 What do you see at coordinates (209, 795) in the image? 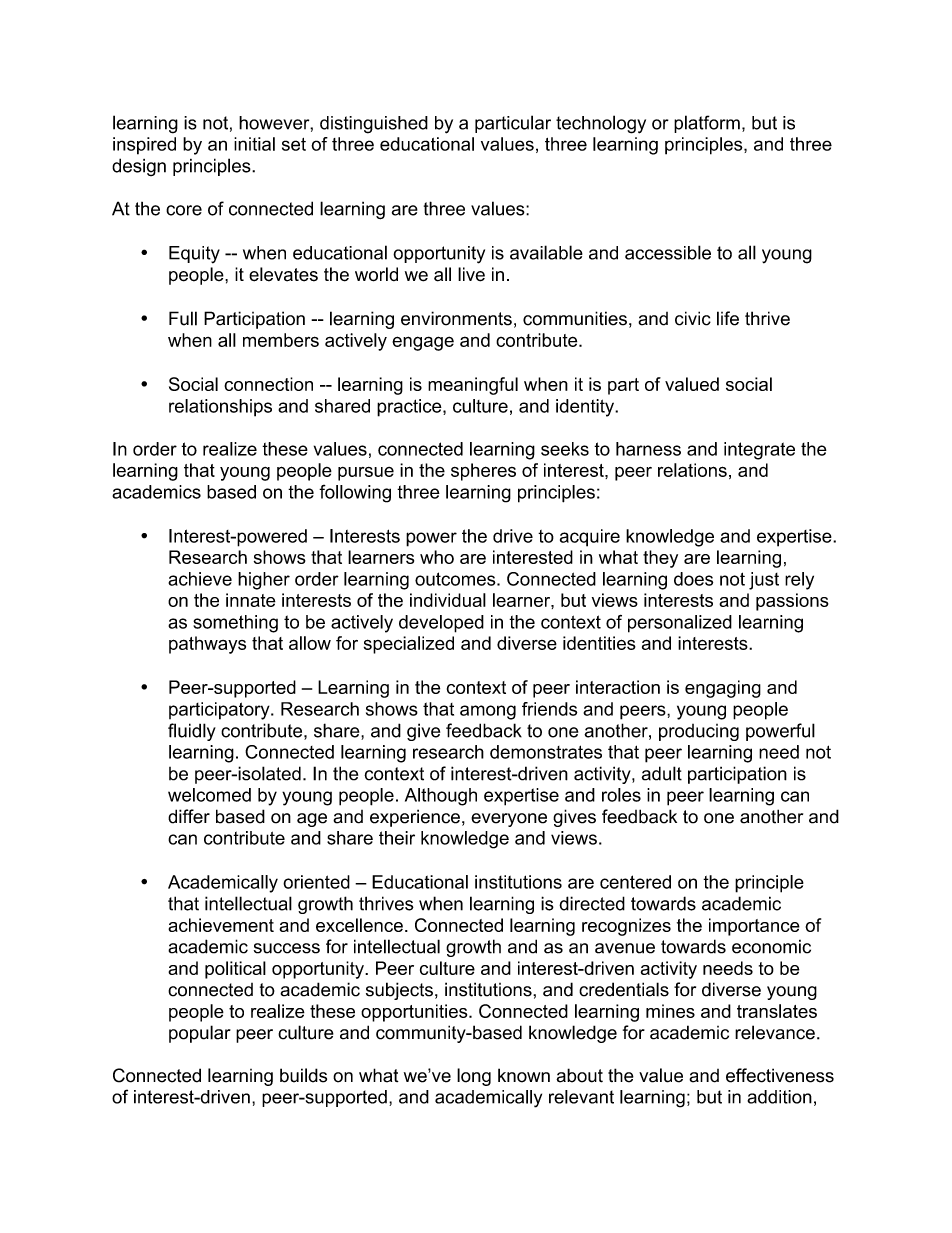
I see `welcomed` at bounding box center [209, 795].
